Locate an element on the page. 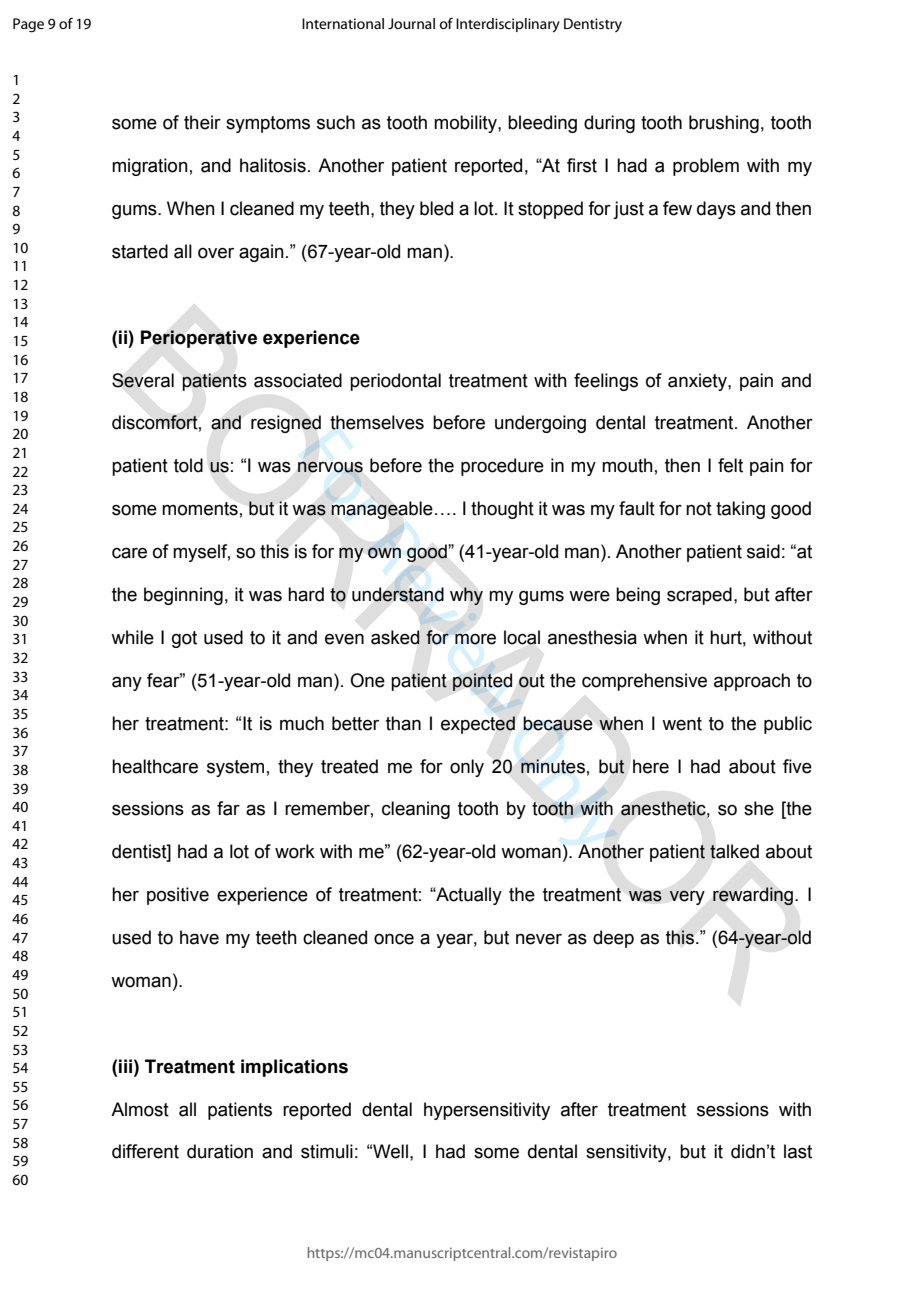 Image resolution: width=924 pixels, height=1308 pixels. Almost is located at coordinates (140, 1109).
